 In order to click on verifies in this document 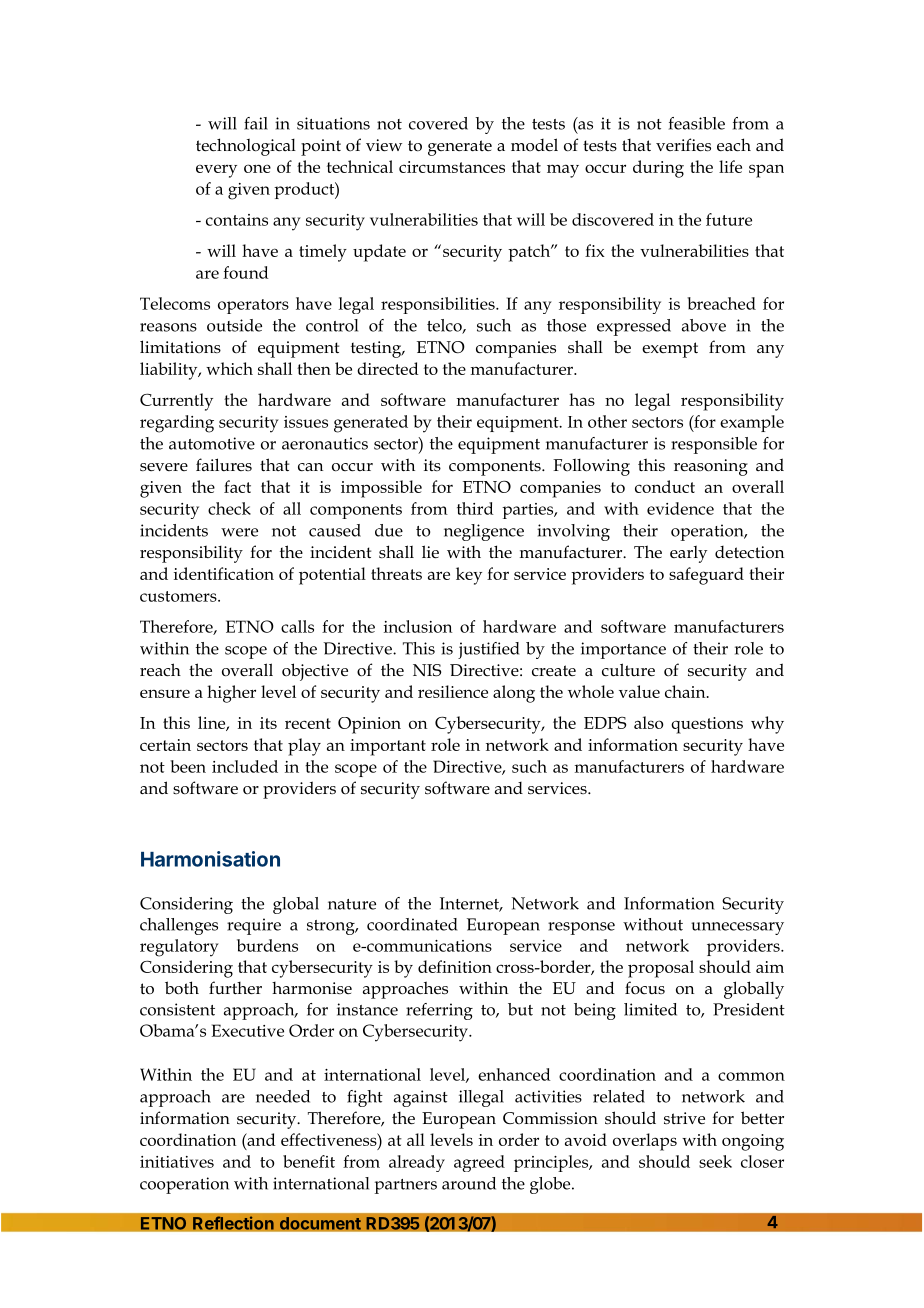, I will do `click(683, 145)`.
